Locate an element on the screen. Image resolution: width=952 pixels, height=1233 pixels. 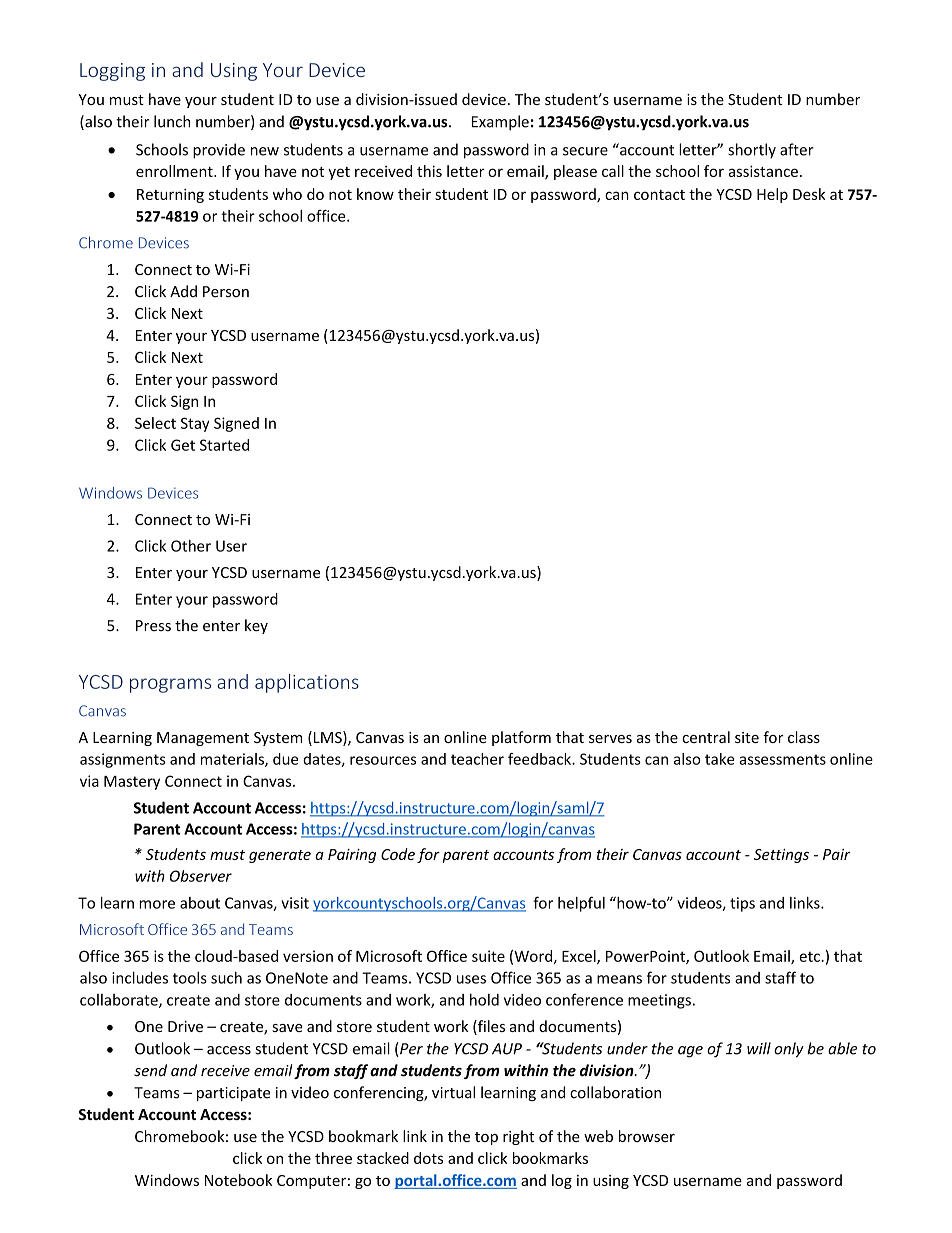
lunch is located at coordinates (172, 121).
